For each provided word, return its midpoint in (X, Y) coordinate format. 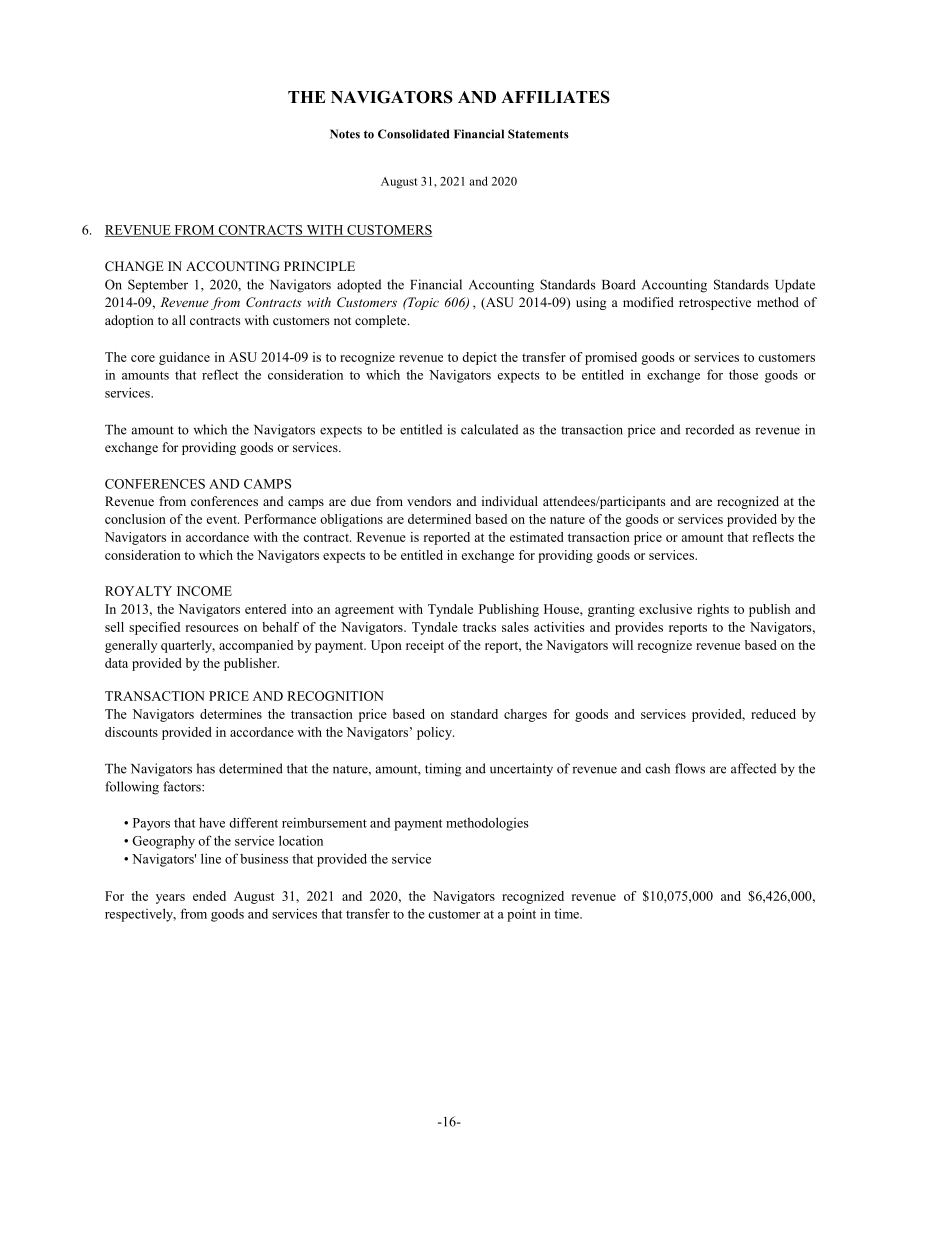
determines (231, 714)
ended (209, 896)
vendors (429, 501)
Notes (345, 134)
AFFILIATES (555, 97)
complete (382, 321)
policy (435, 733)
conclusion (135, 519)
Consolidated (414, 134)
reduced (773, 714)
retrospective (715, 303)
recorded (709, 429)
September (158, 286)
